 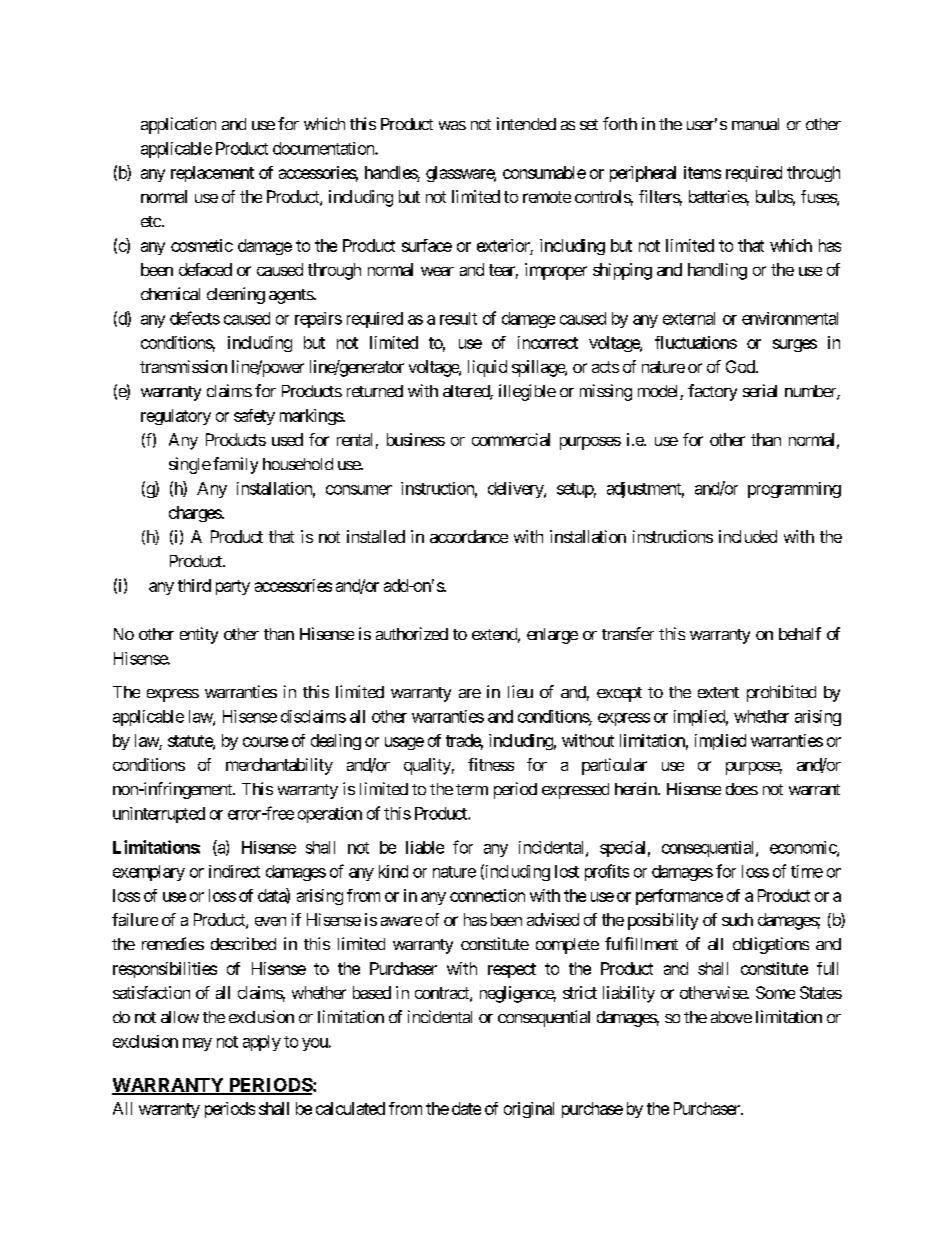 What do you see at coordinates (790, 318) in the screenshot?
I see `environmental` at bounding box center [790, 318].
